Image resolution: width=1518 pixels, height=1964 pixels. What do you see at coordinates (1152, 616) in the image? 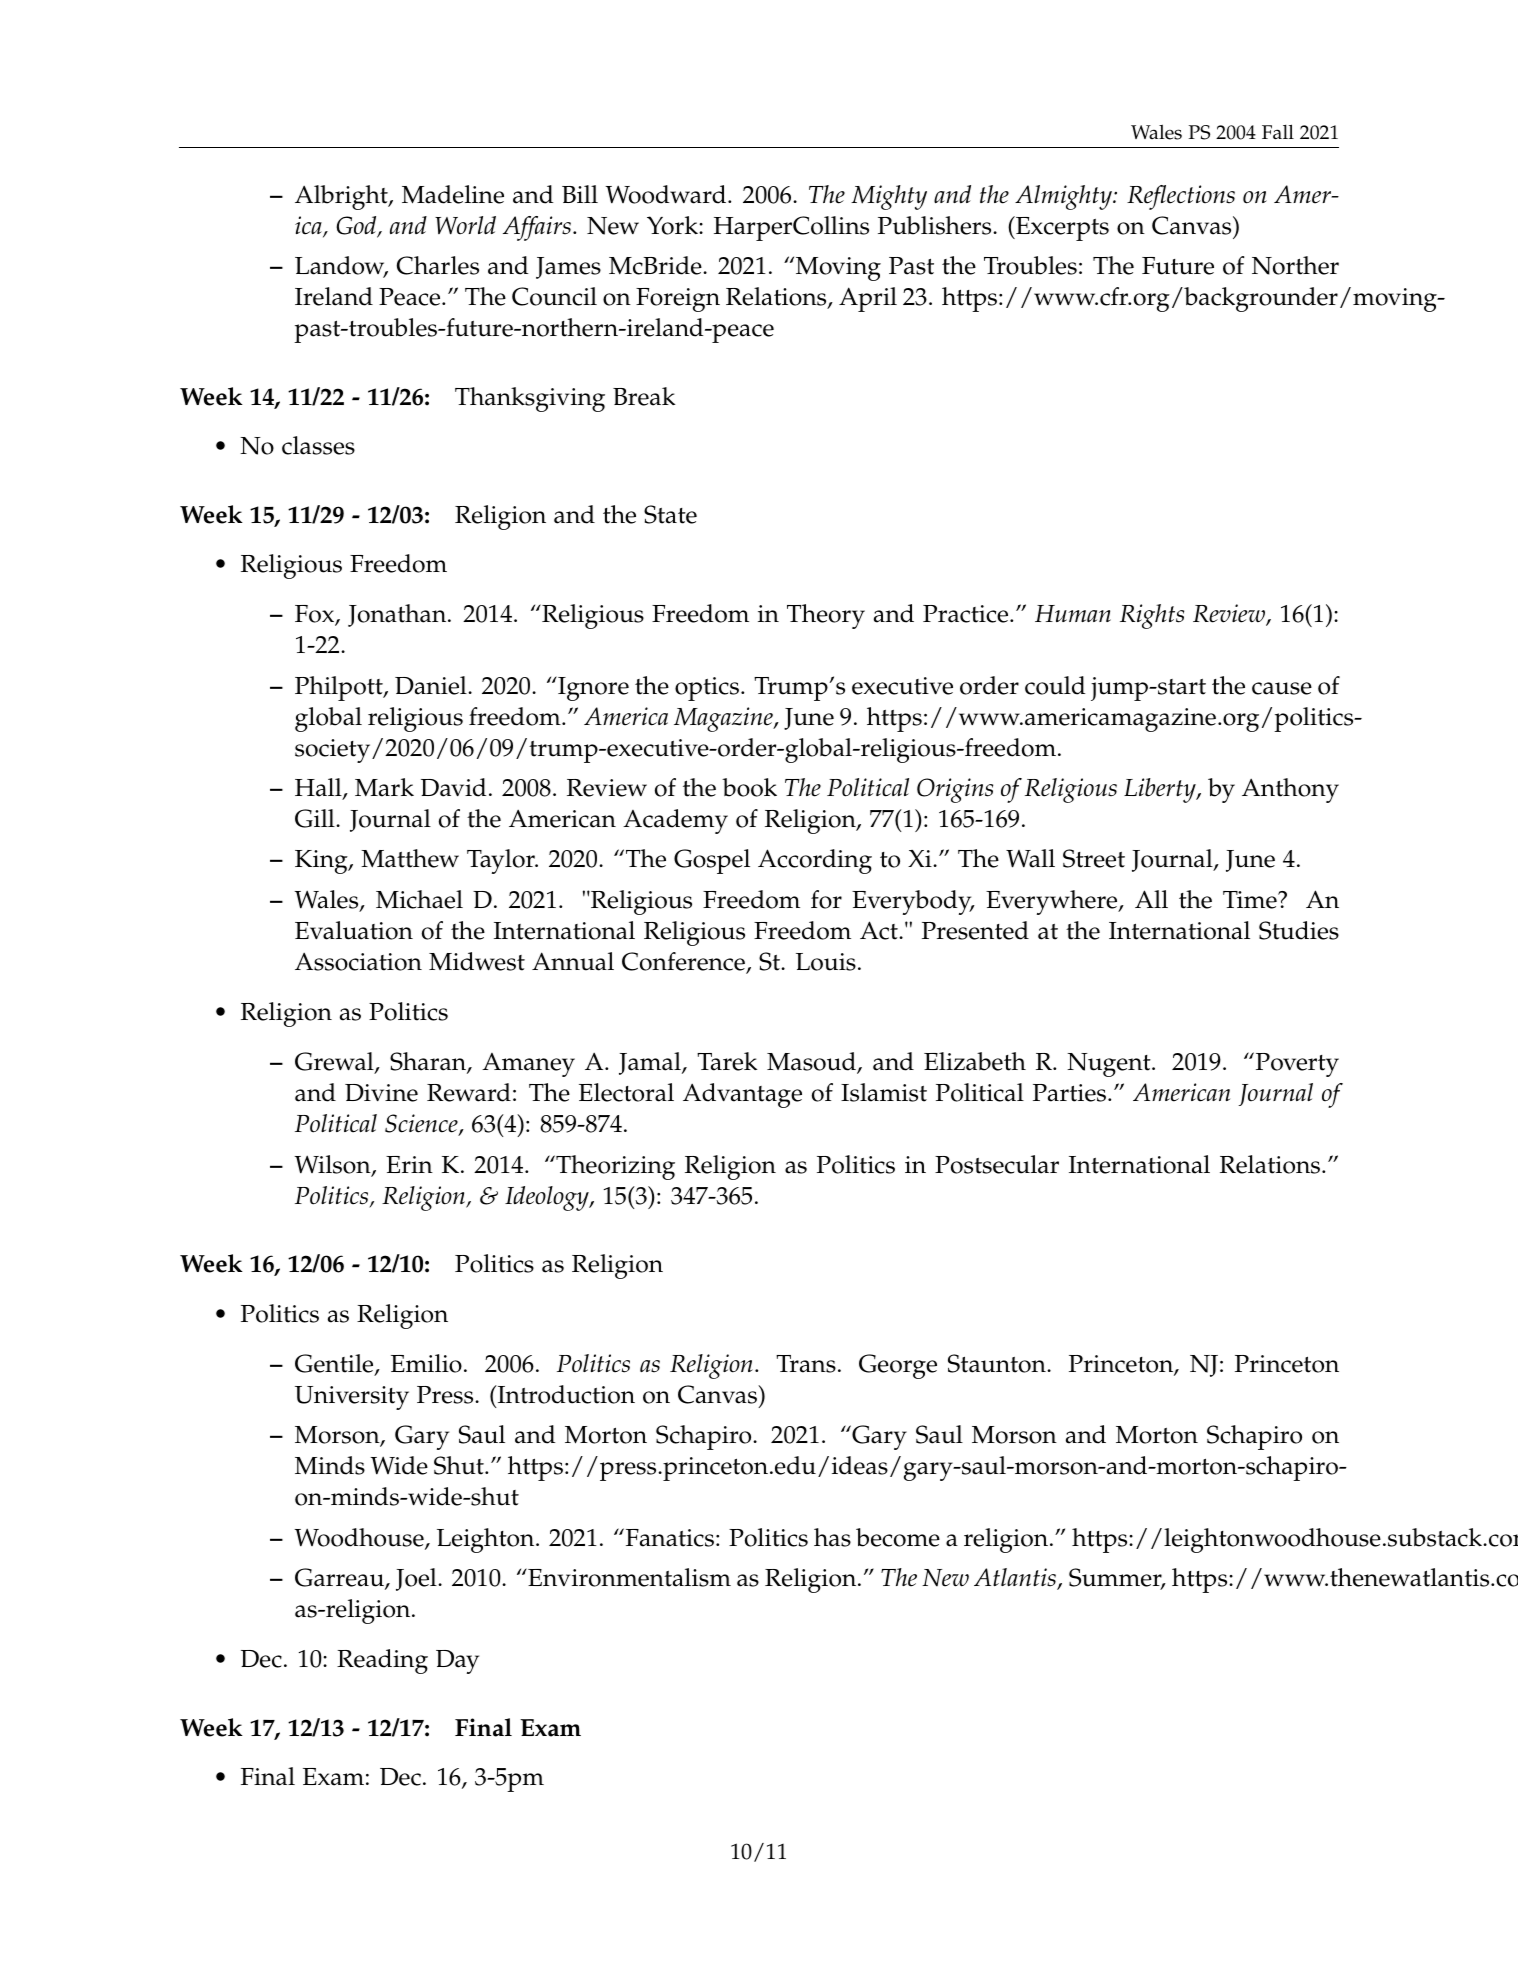
I see `Rights` at bounding box center [1152, 616].
